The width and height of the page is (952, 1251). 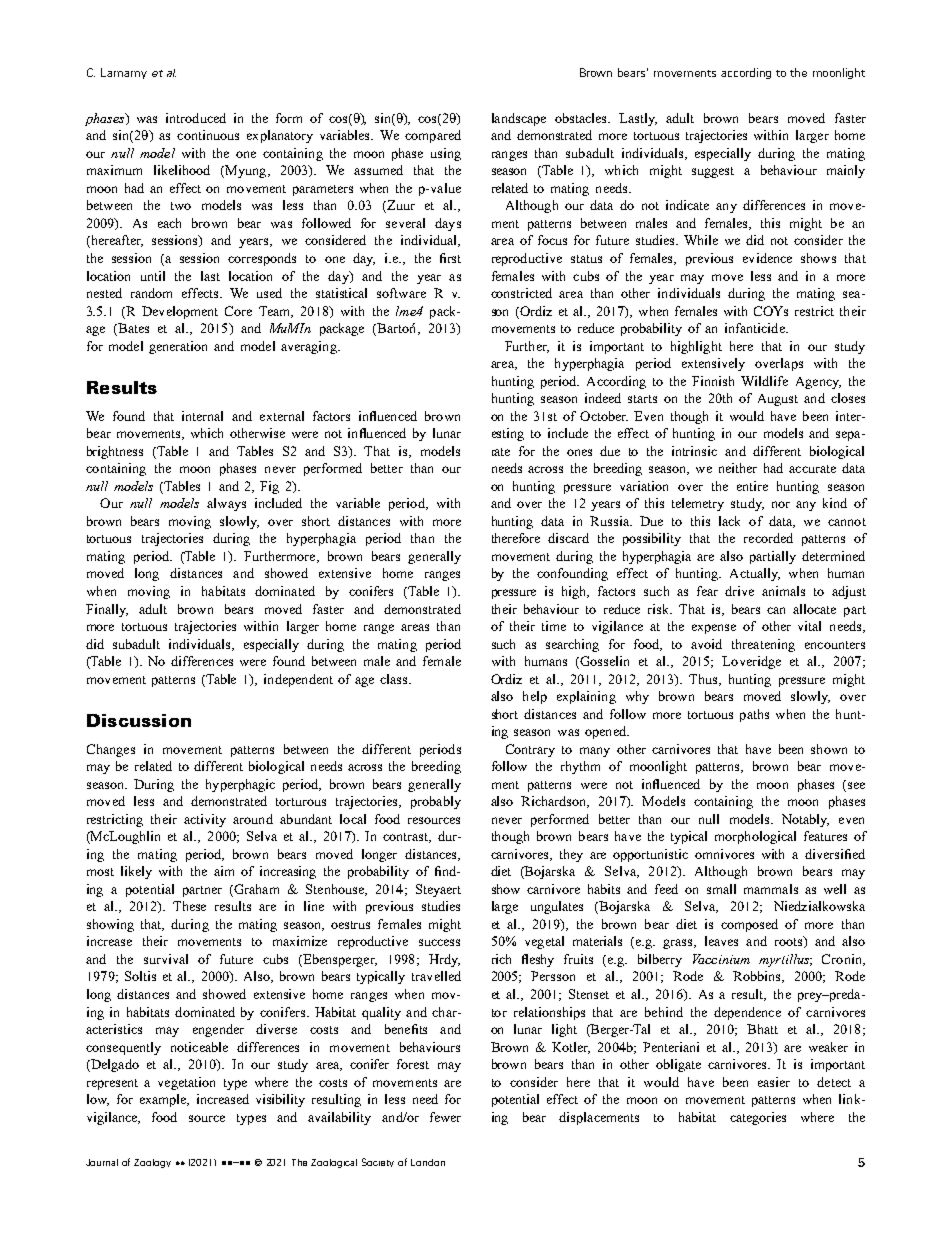 What do you see at coordinates (152, 1163) in the page?
I see `Zoology` at bounding box center [152, 1163].
